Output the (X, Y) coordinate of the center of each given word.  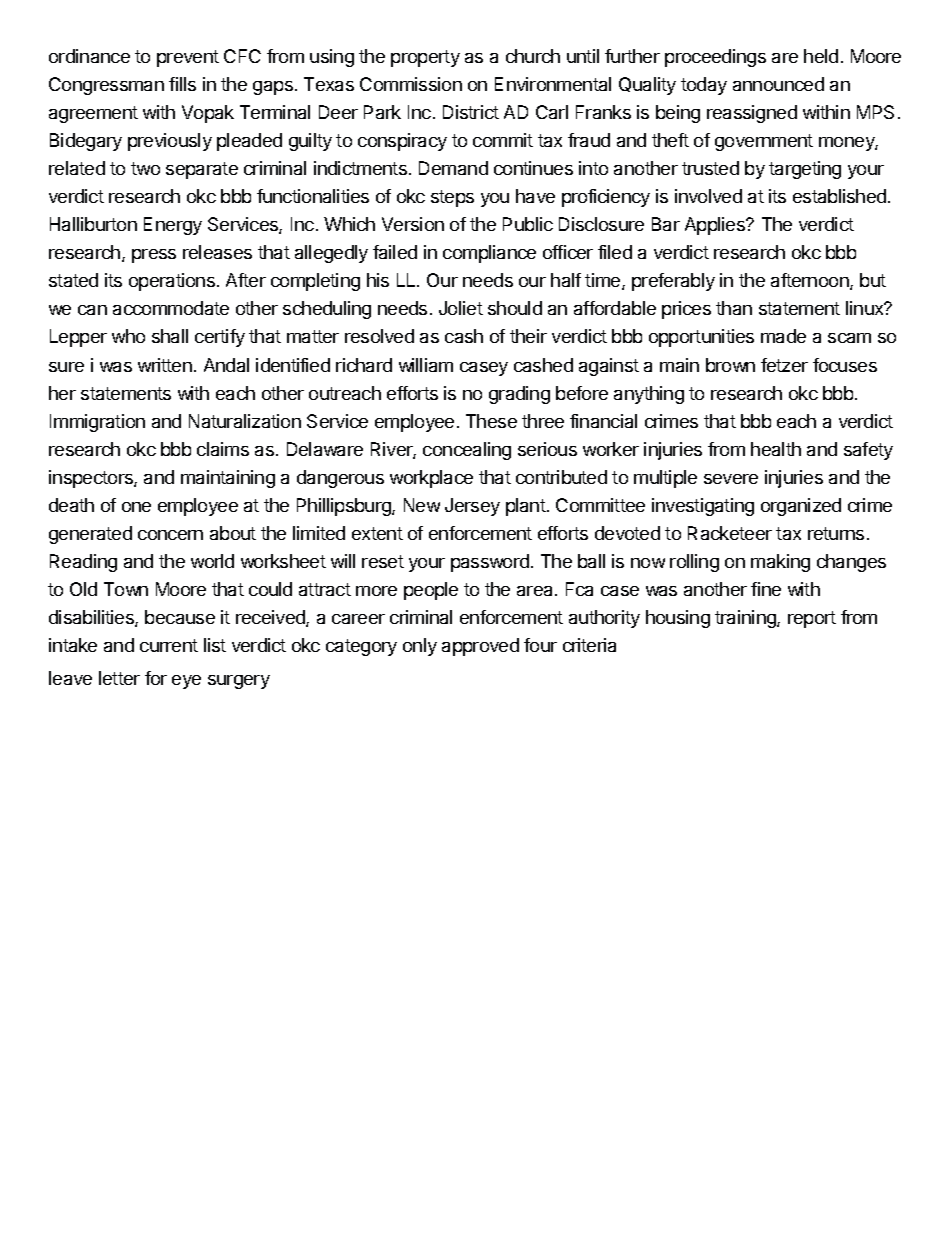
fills (182, 84)
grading (519, 395)
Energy (173, 226)
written (165, 365)
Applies (716, 226)
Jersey (472, 507)
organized (801, 507)
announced (778, 84)
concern (170, 535)
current (169, 645)
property (425, 58)
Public (528, 224)
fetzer (784, 365)
